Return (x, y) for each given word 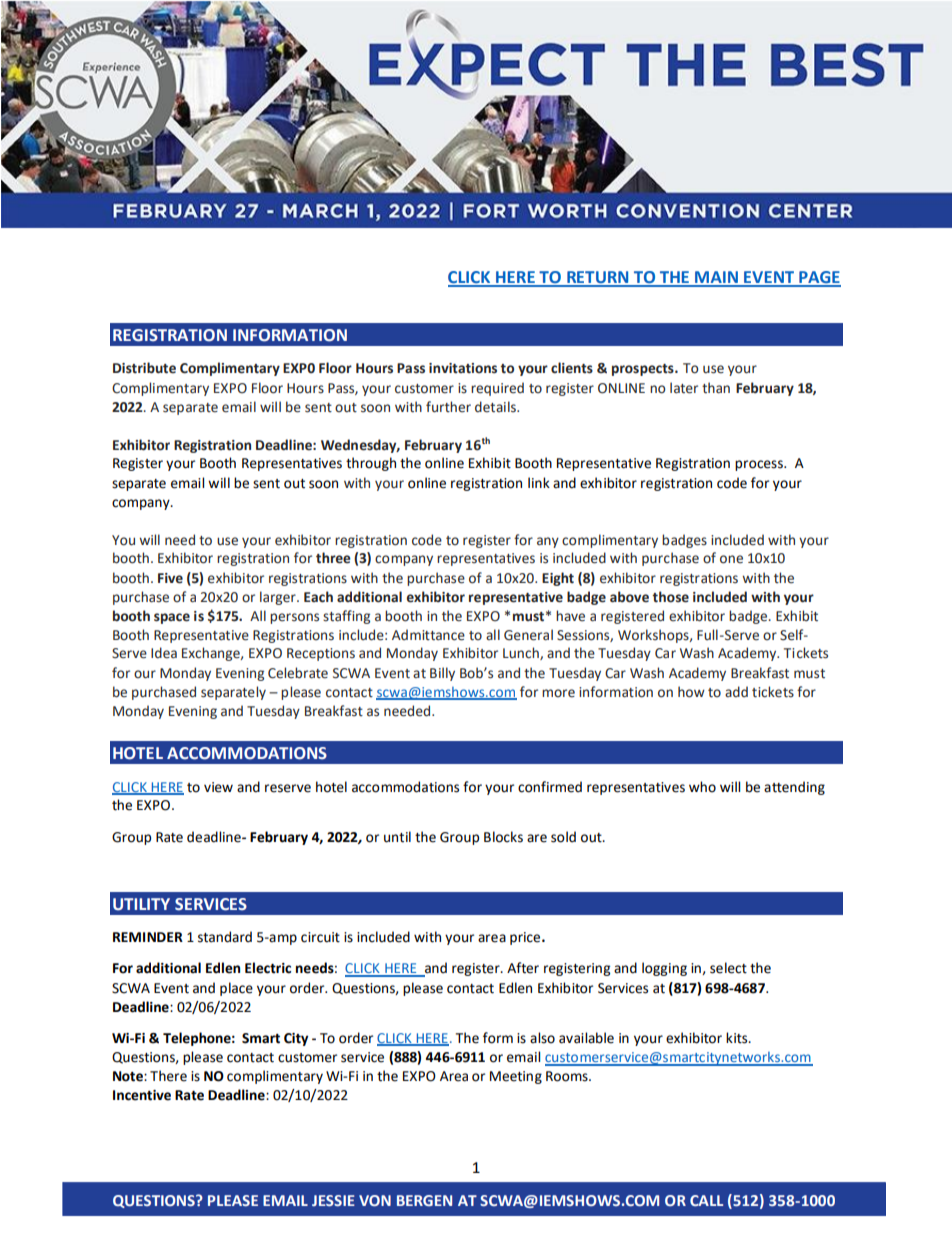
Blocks (503, 837)
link (539, 482)
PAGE (819, 278)
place (236, 989)
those (670, 597)
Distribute (144, 368)
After (523, 968)
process (760, 465)
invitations (463, 368)
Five (170, 578)
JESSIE (333, 1200)
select (728, 968)
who (702, 787)
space (172, 618)
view (218, 787)
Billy (442, 674)
